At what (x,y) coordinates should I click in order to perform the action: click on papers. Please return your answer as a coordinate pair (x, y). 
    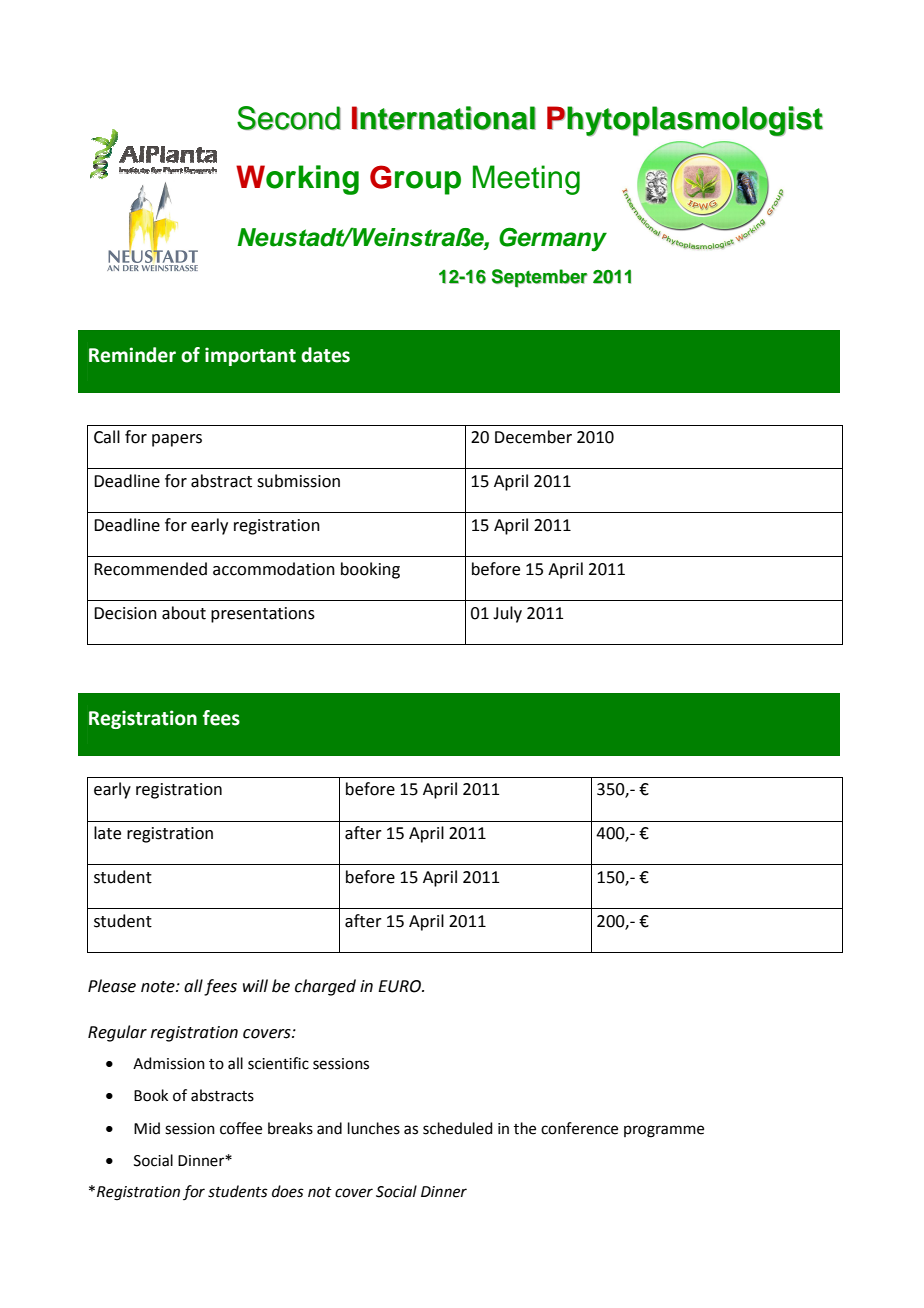
    Looking at the image, I should click on (177, 440).
